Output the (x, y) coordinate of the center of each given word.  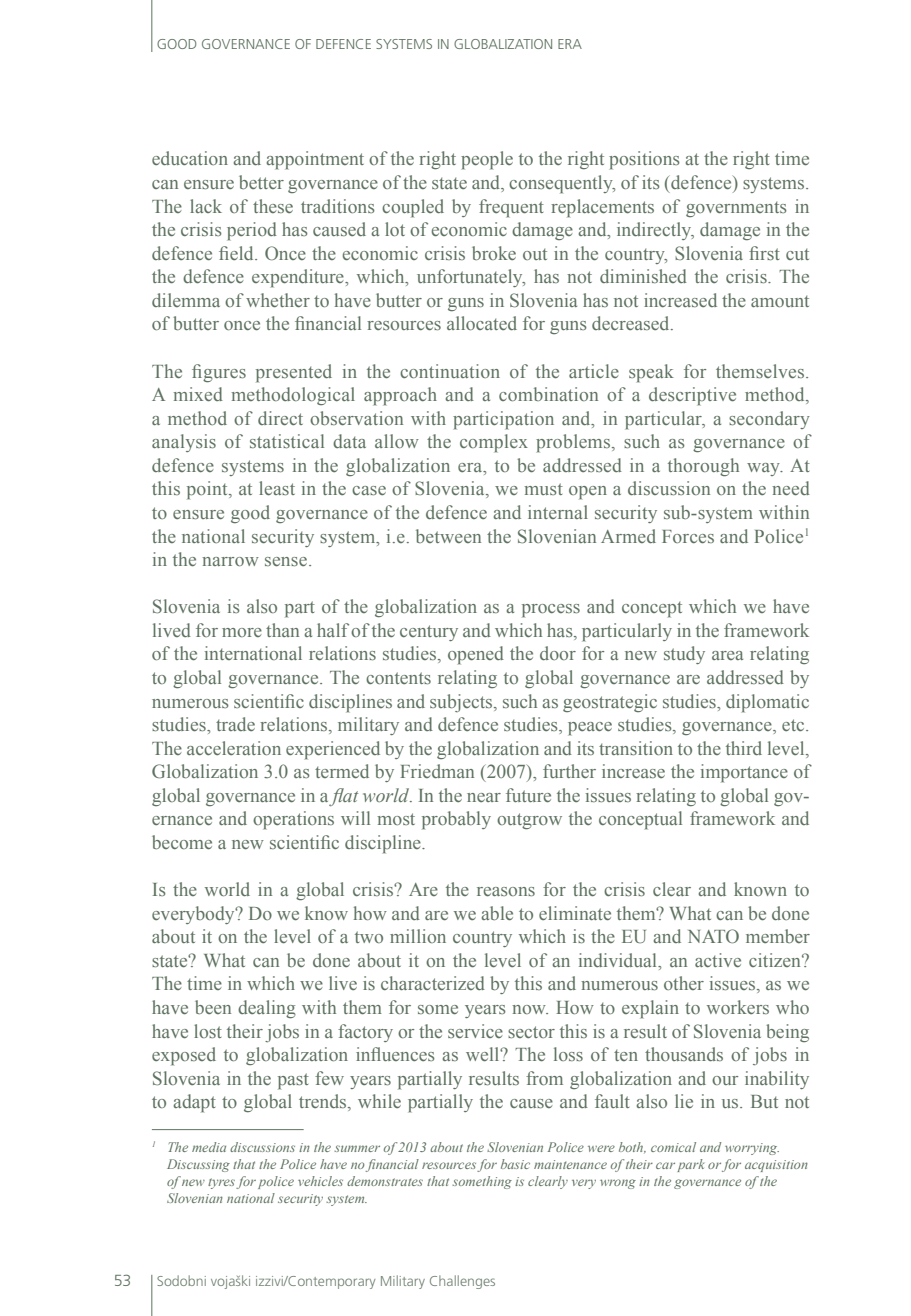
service (475, 1031)
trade (235, 724)
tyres (221, 1183)
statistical (287, 441)
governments (736, 209)
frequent (511, 208)
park (690, 1165)
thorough (703, 467)
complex (494, 443)
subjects (462, 703)
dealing (267, 1009)
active (718, 960)
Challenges (462, 1282)
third (744, 748)
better (261, 182)
